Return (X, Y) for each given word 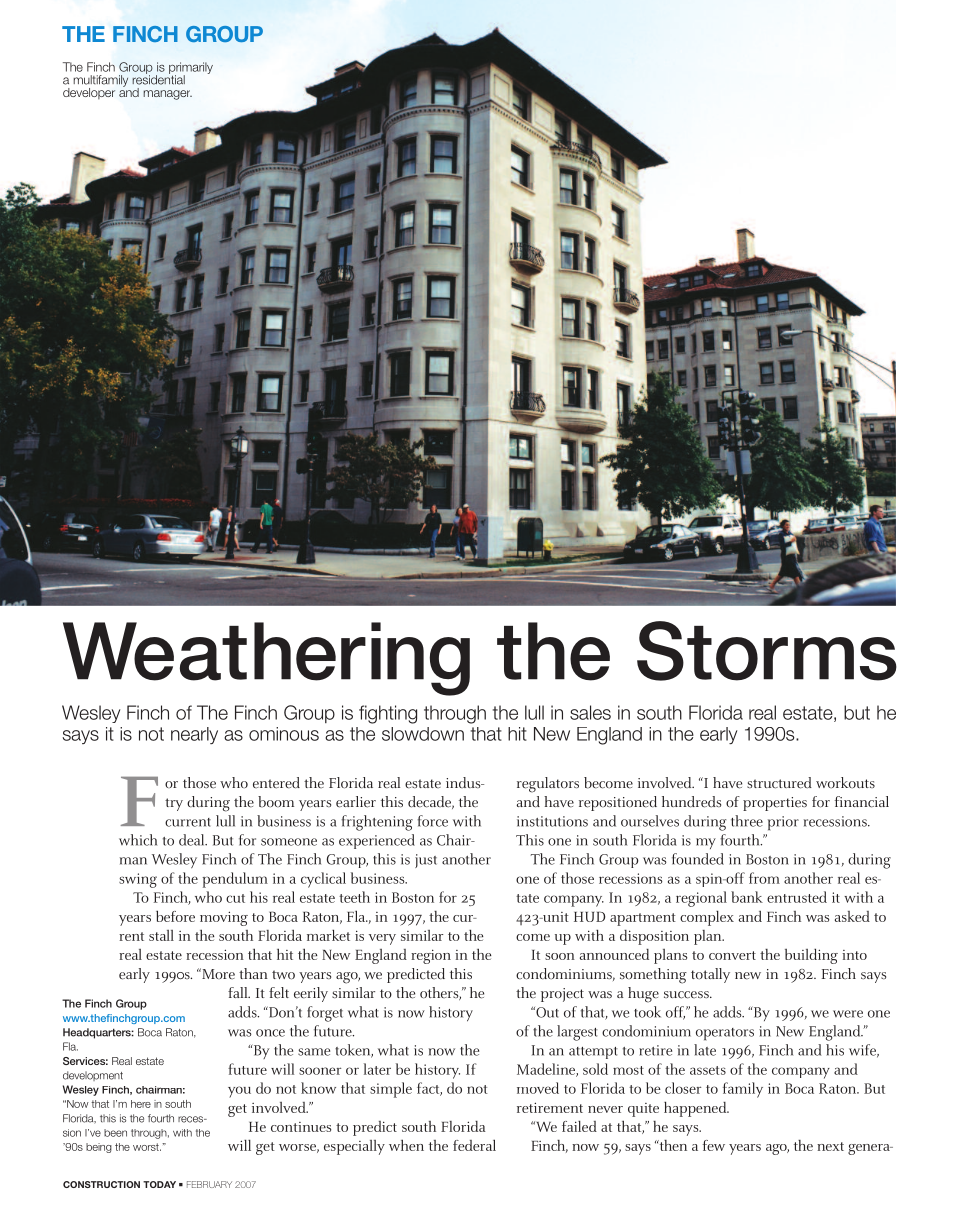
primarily (191, 69)
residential (158, 79)
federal (474, 1145)
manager (167, 95)
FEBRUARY (209, 1184)
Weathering (266, 659)
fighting (388, 714)
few (714, 1145)
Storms (767, 651)
